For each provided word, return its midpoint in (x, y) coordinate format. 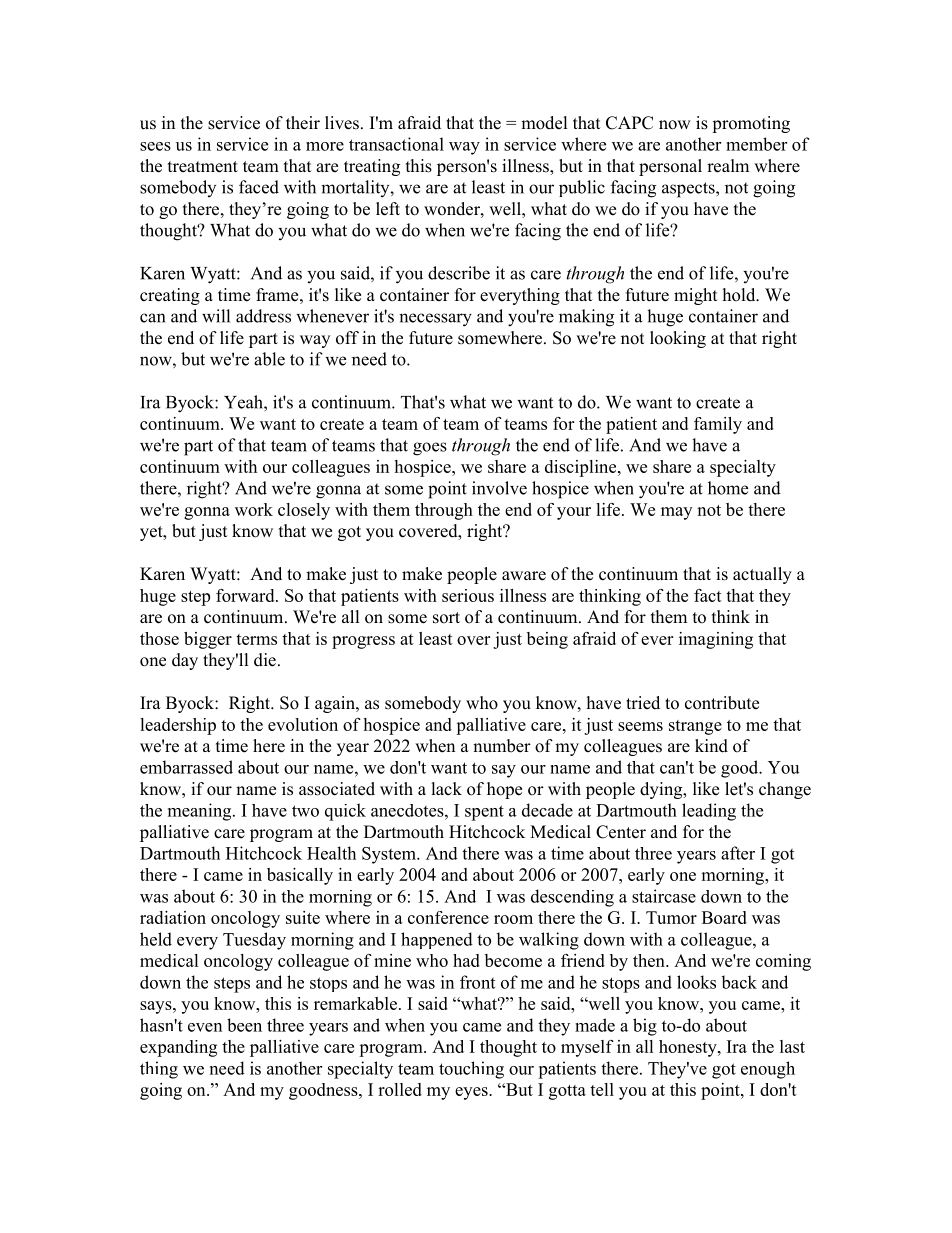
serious (468, 595)
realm (728, 166)
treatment (203, 167)
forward (246, 595)
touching (471, 1070)
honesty (689, 1048)
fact (708, 595)
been (244, 1025)
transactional (396, 144)
